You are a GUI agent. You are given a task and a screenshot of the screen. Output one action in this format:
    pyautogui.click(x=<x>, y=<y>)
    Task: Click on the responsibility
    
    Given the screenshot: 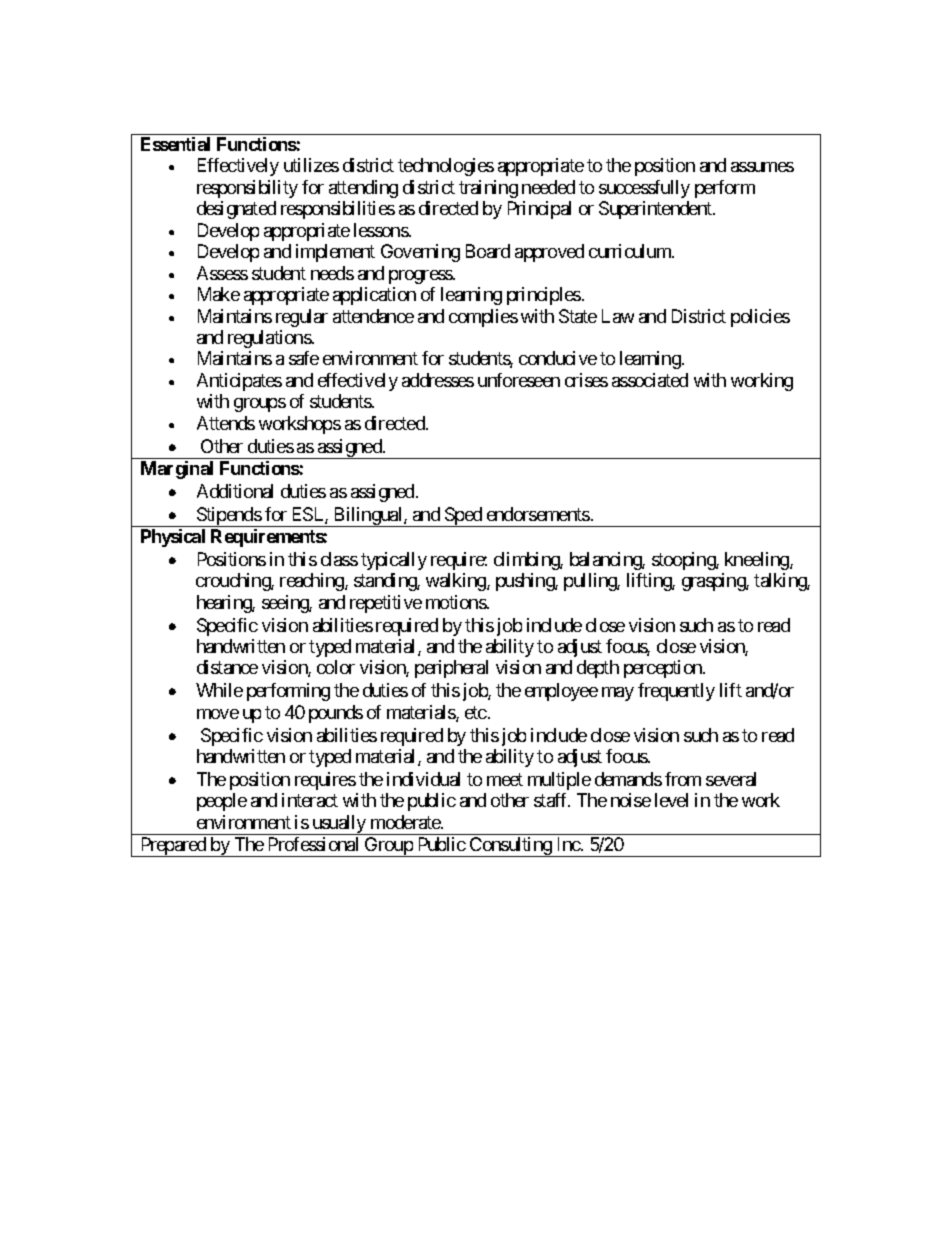 What is the action you would take?
    pyautogui.click(x=247, y=189)
